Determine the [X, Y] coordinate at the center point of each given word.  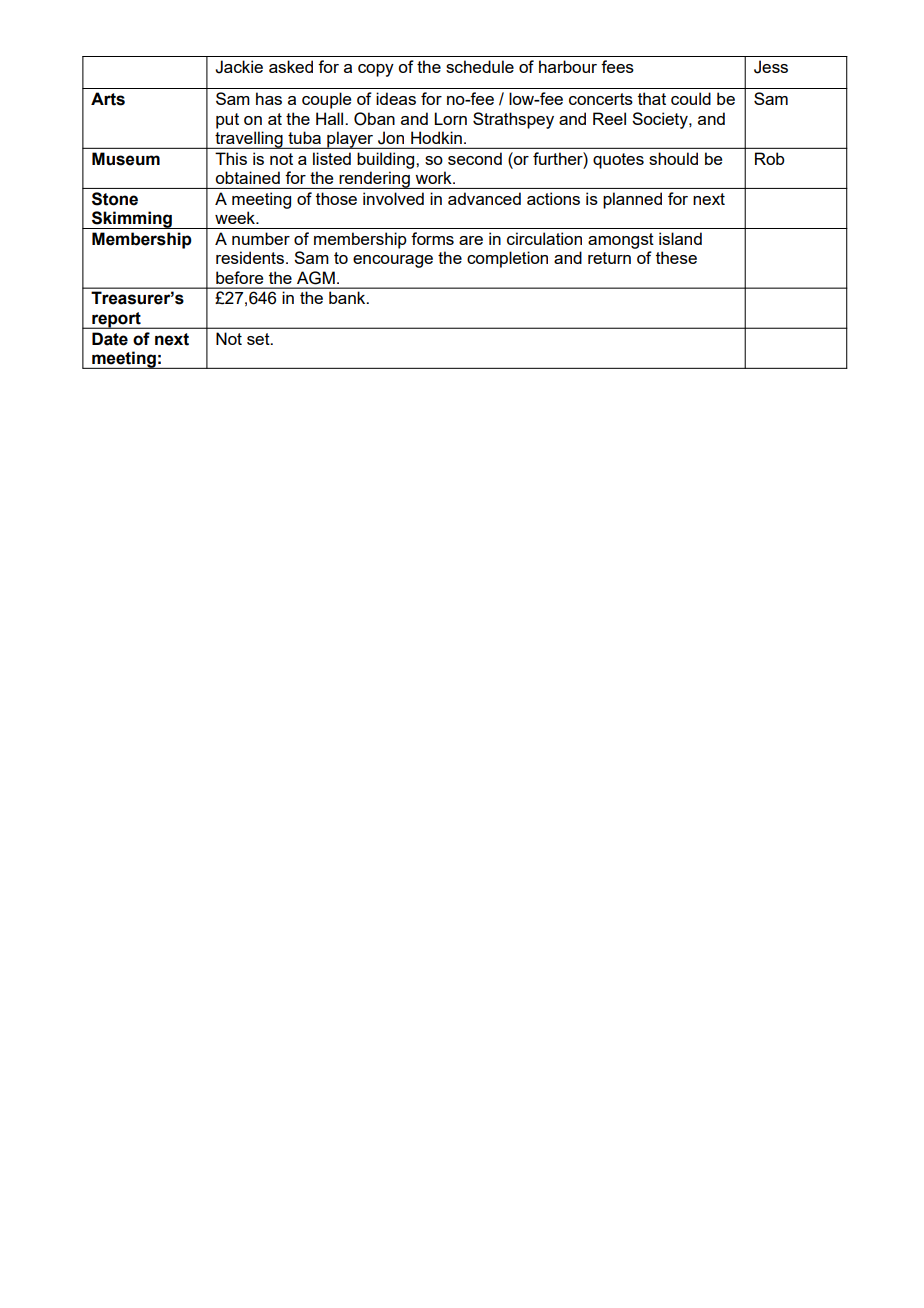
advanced [484, 198]
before [239, 277]
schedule [480, 66]
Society [661, 120]
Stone [115, 199]
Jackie [239, 67]
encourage [393, 261]
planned [632, 200]
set [259, 339]
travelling [249, 140]
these [676, 257]
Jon [391, 138]
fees [617, 66]
